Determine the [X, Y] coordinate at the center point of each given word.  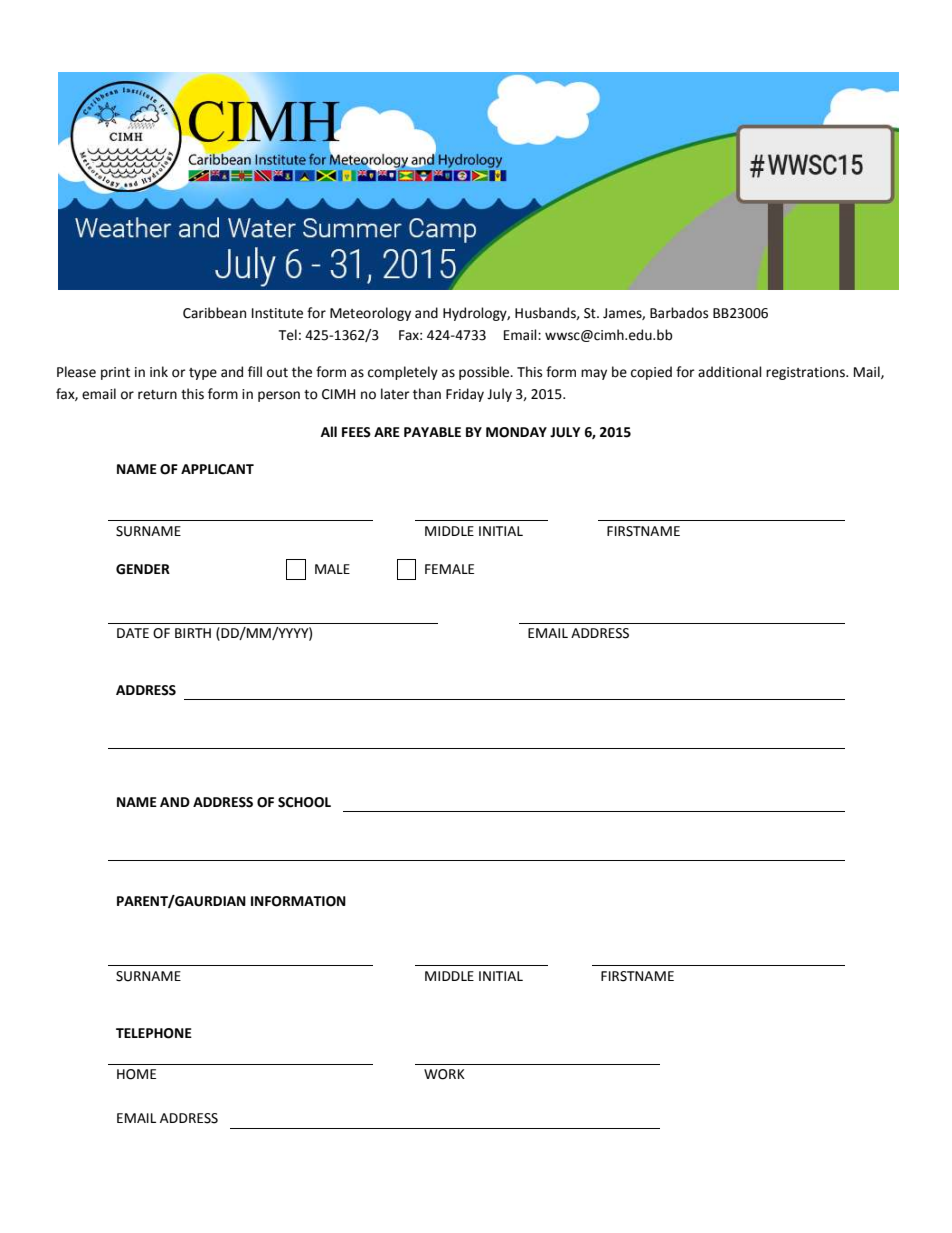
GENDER [143, 569]
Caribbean [214, 313]
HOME [136, 1074]
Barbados [679, 313]
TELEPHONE [154, 1033]
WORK [444, 1074]
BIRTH [193, 633]
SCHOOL [304, 802]
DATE [133, 633]
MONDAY [516, 432]
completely [403, 373]
